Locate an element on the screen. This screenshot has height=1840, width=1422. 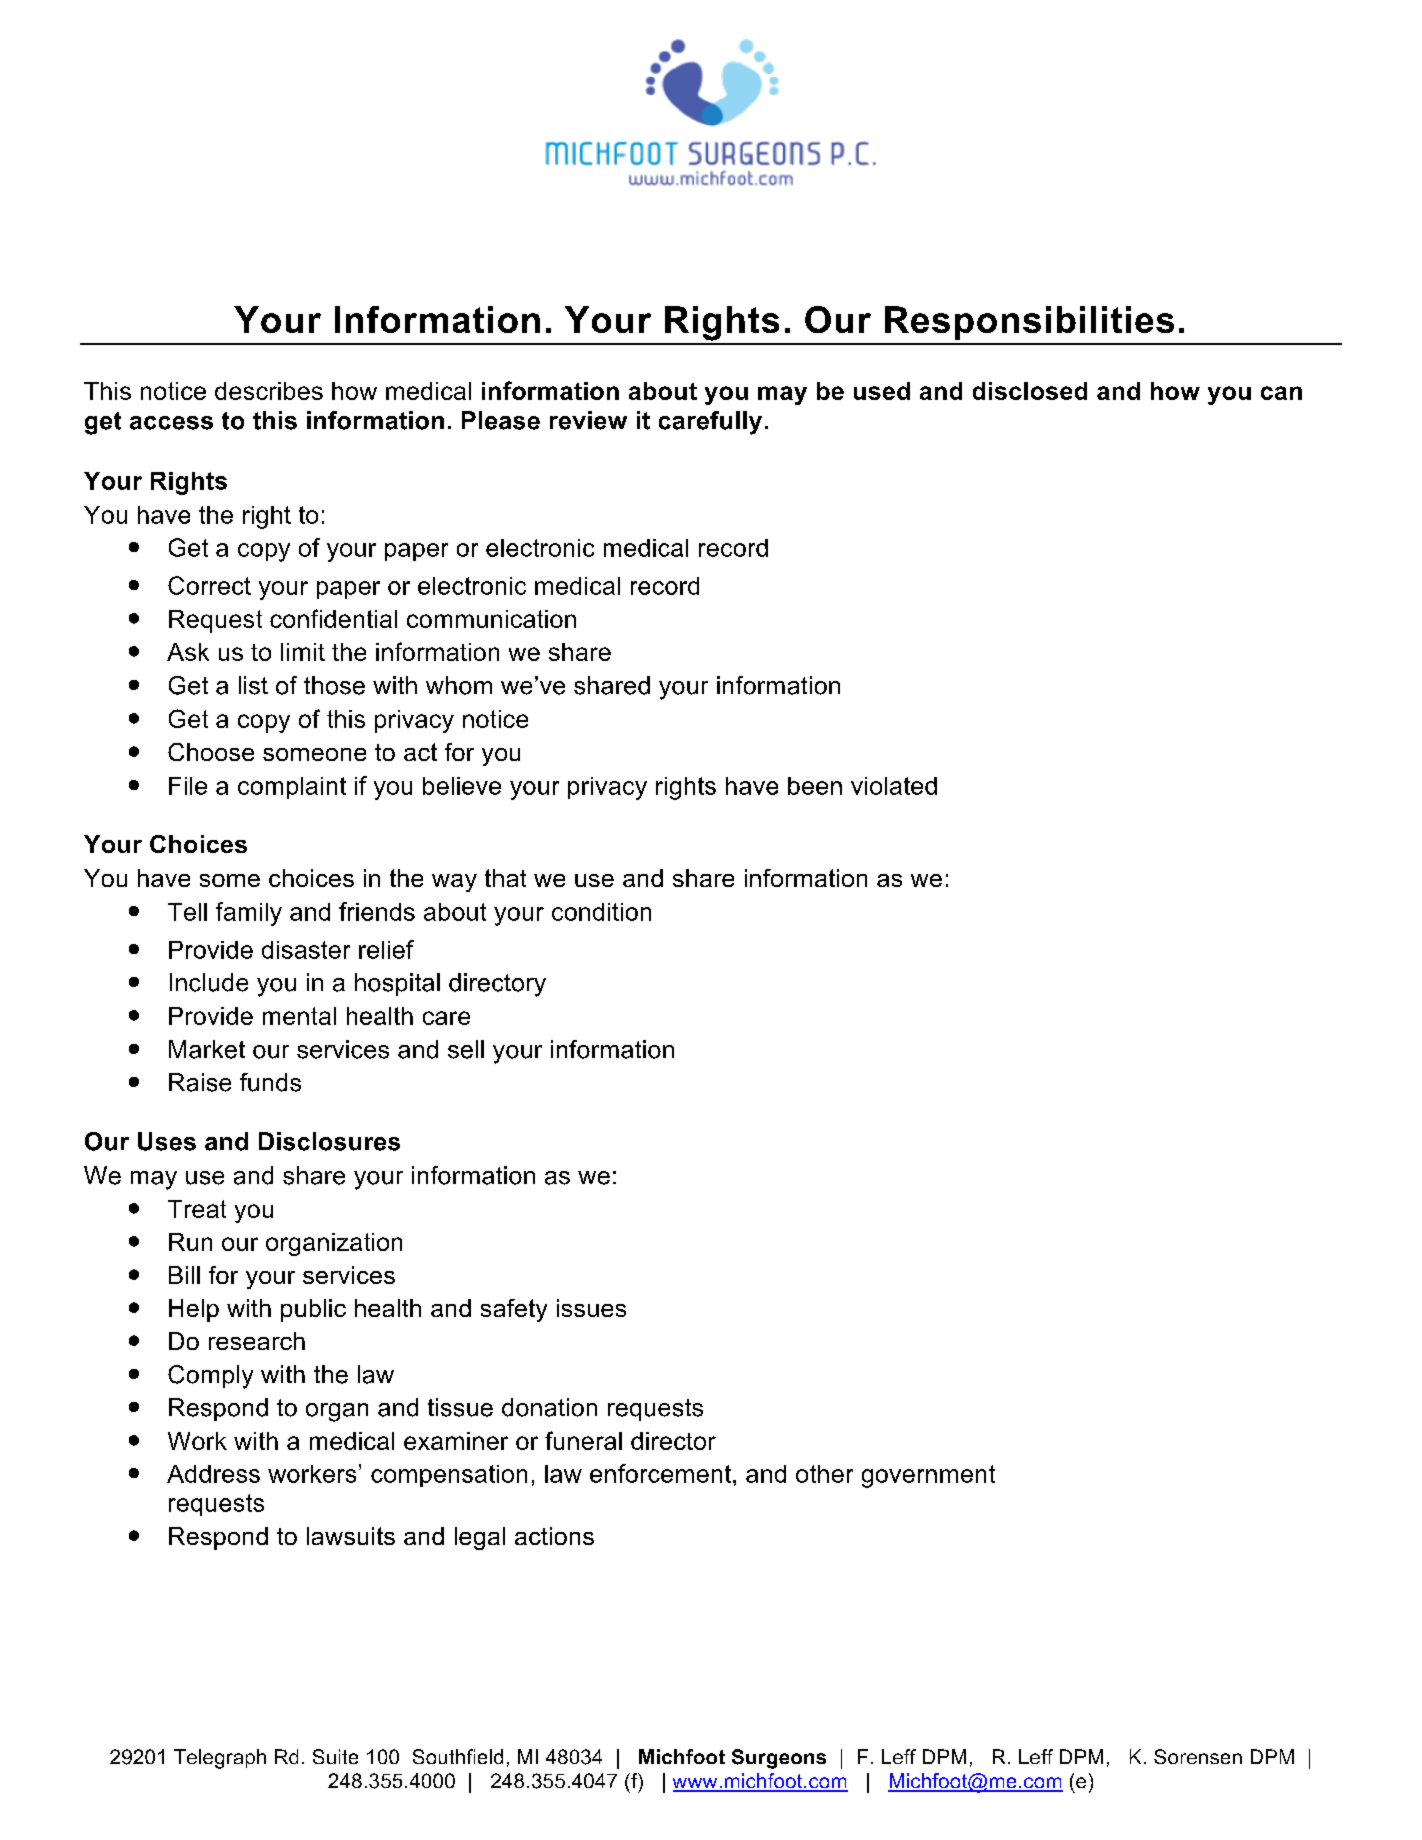
funds is located at coordinates (270, 1082).
